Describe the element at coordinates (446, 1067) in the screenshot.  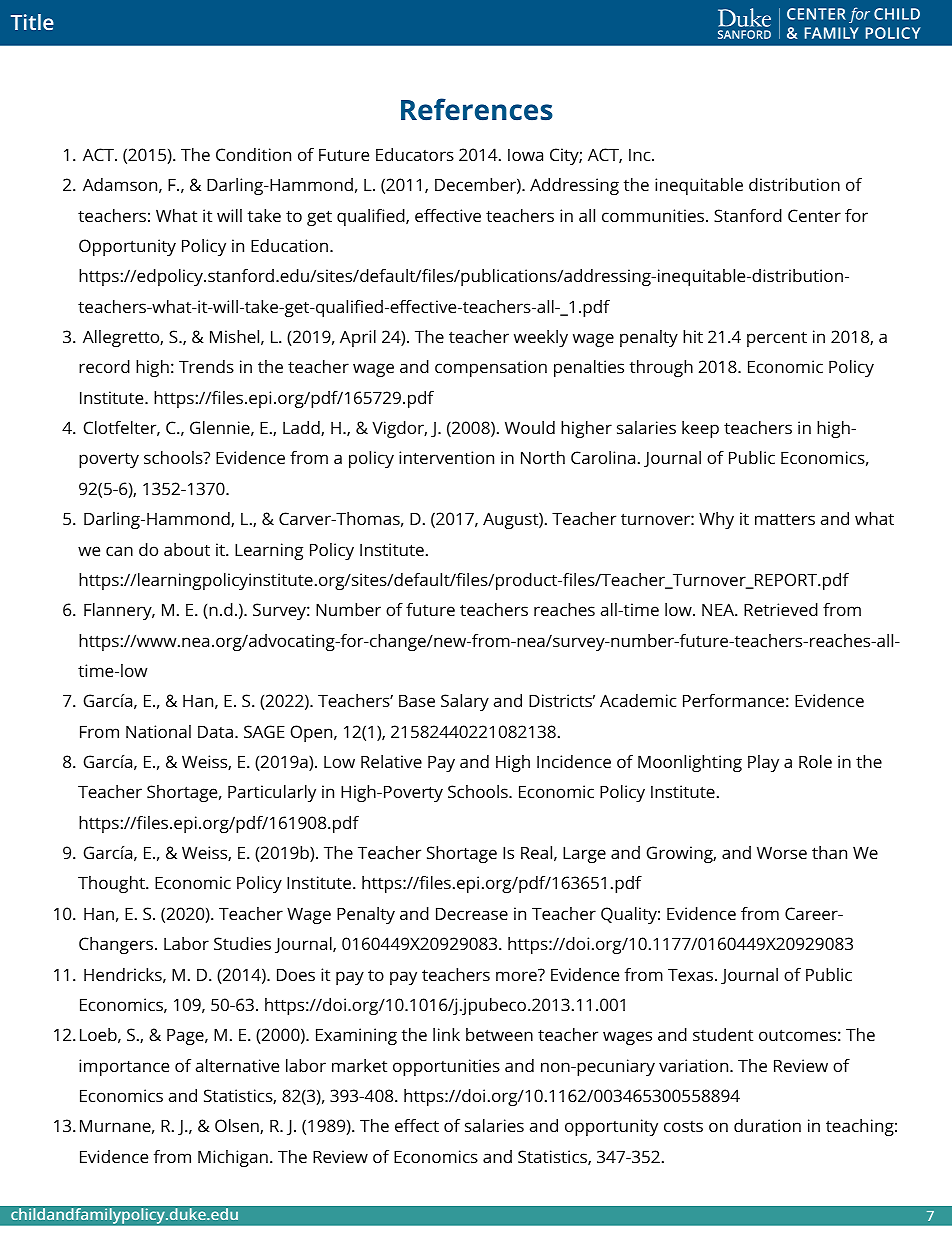
I see `opportunities` at that location.
